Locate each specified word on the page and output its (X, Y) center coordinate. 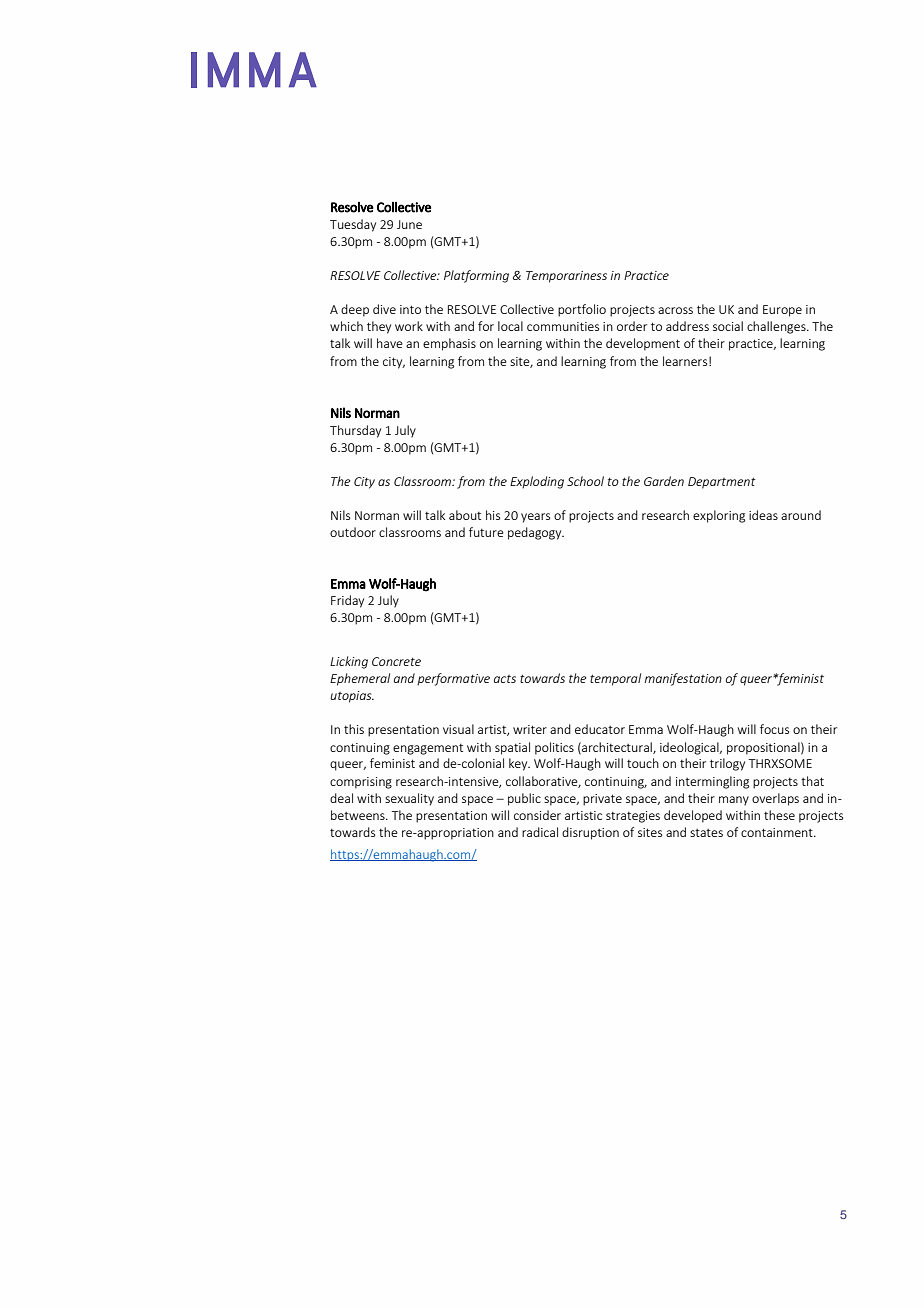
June (409, 224)
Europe (782, 311)
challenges (777, 327)
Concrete (396, 661)
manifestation (683, 679)
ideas (763, 515)
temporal (615, 679)
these (779, 815)
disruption (590, 833)
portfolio (582, 310)
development (643, 344)
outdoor (353, 532)
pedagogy (536, 533)
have (390, 343)
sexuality (409, 799)
